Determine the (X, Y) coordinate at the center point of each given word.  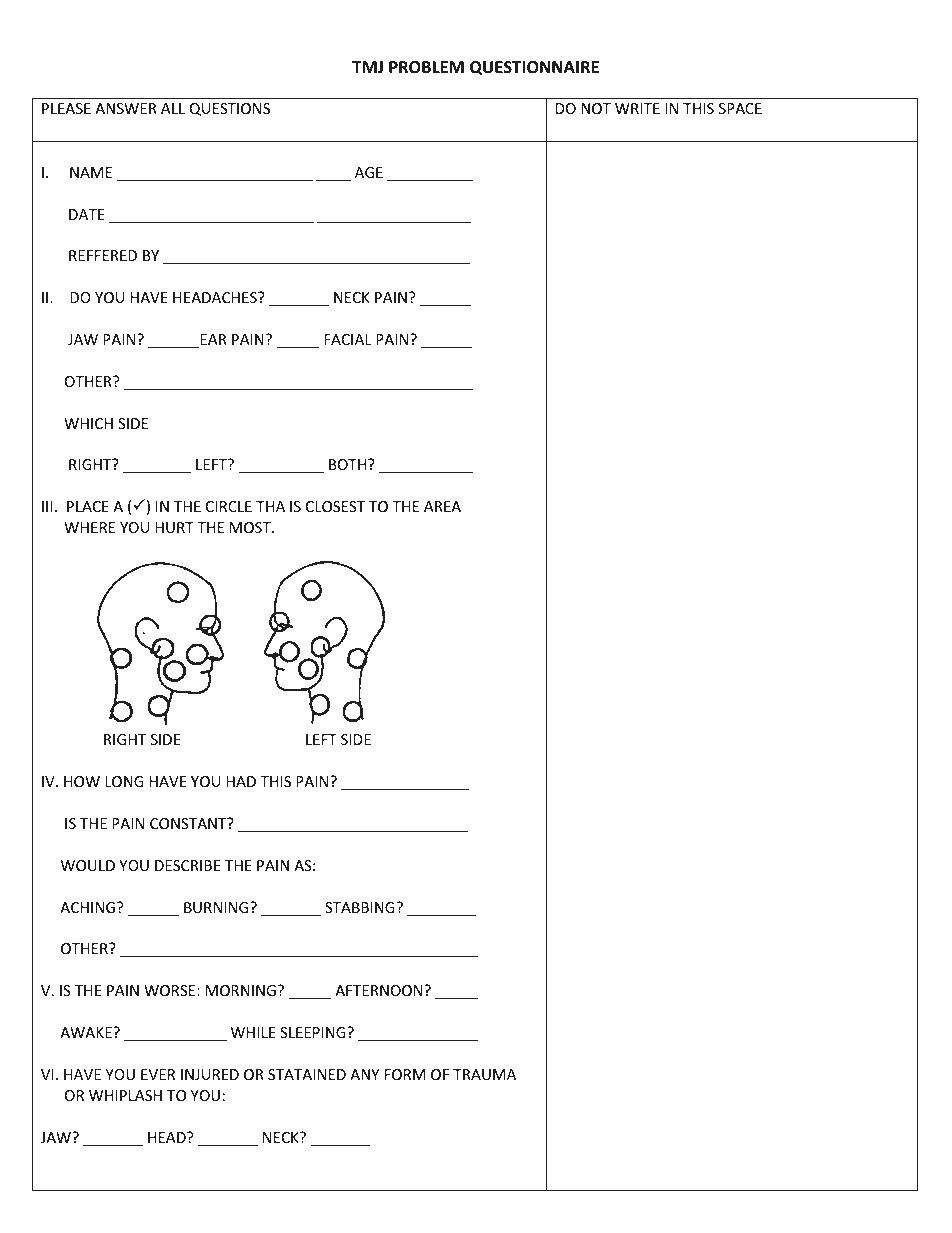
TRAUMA (484, 1074)
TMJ (367, 67)
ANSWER (126, 108)
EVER (158, 1074)
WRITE (637, 108)
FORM (405, 1074)
